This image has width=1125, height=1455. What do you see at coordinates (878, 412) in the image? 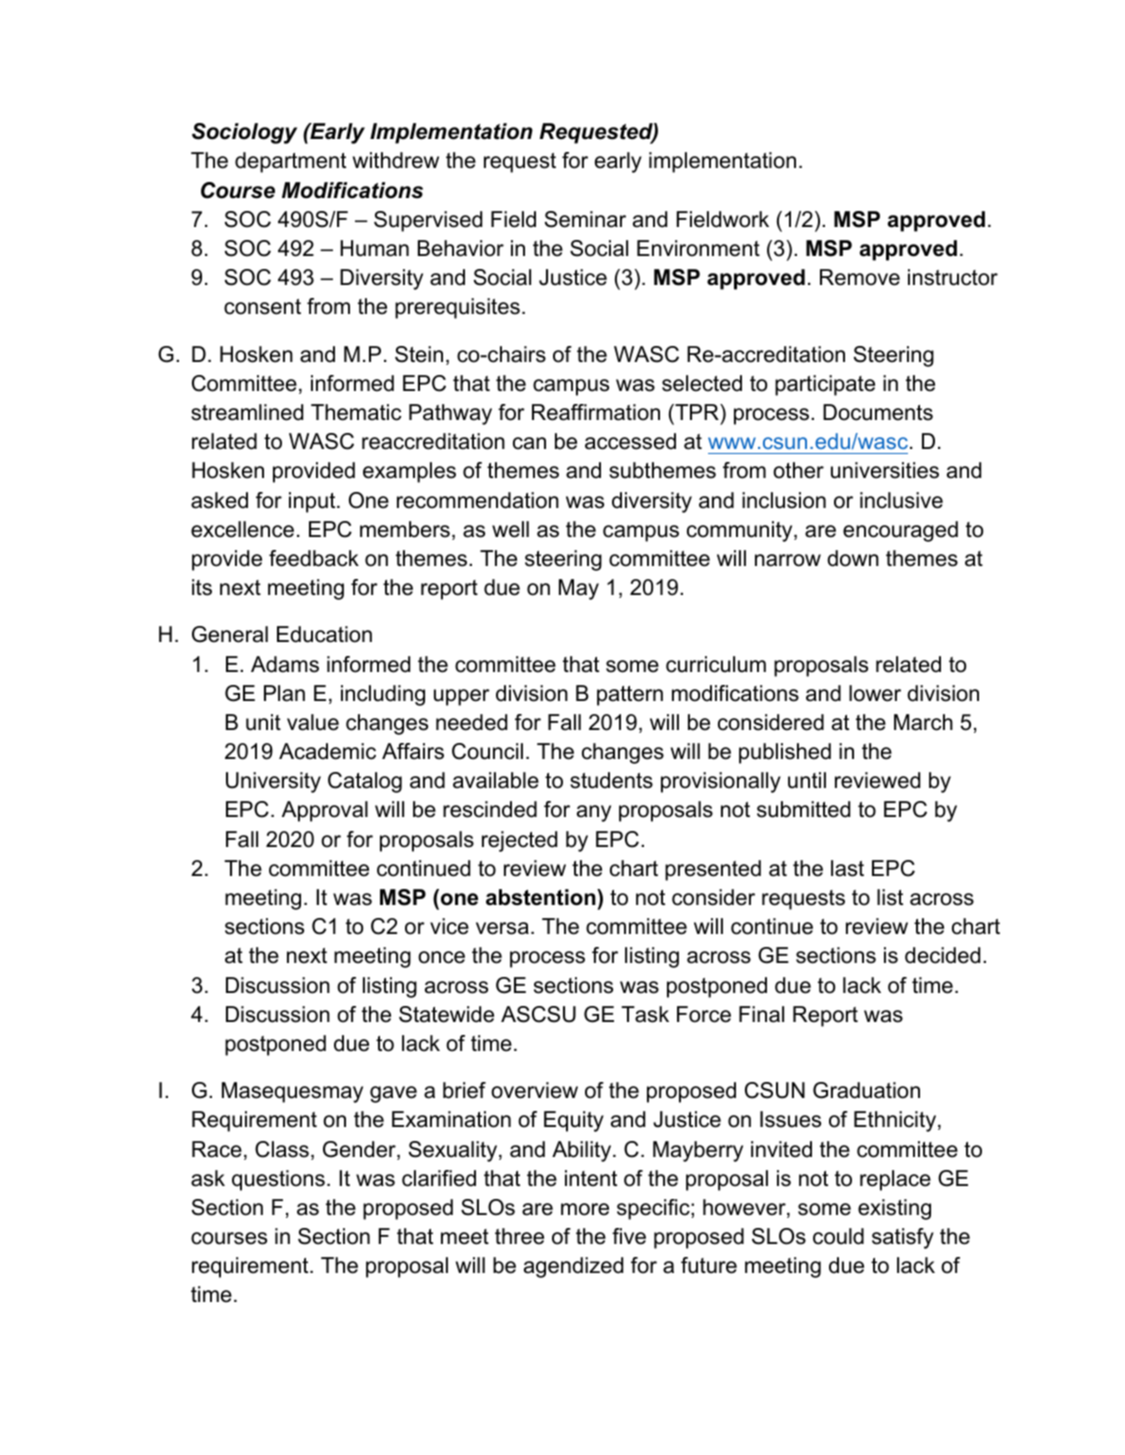
I see `Documents` at bounding box center [878, 412].
